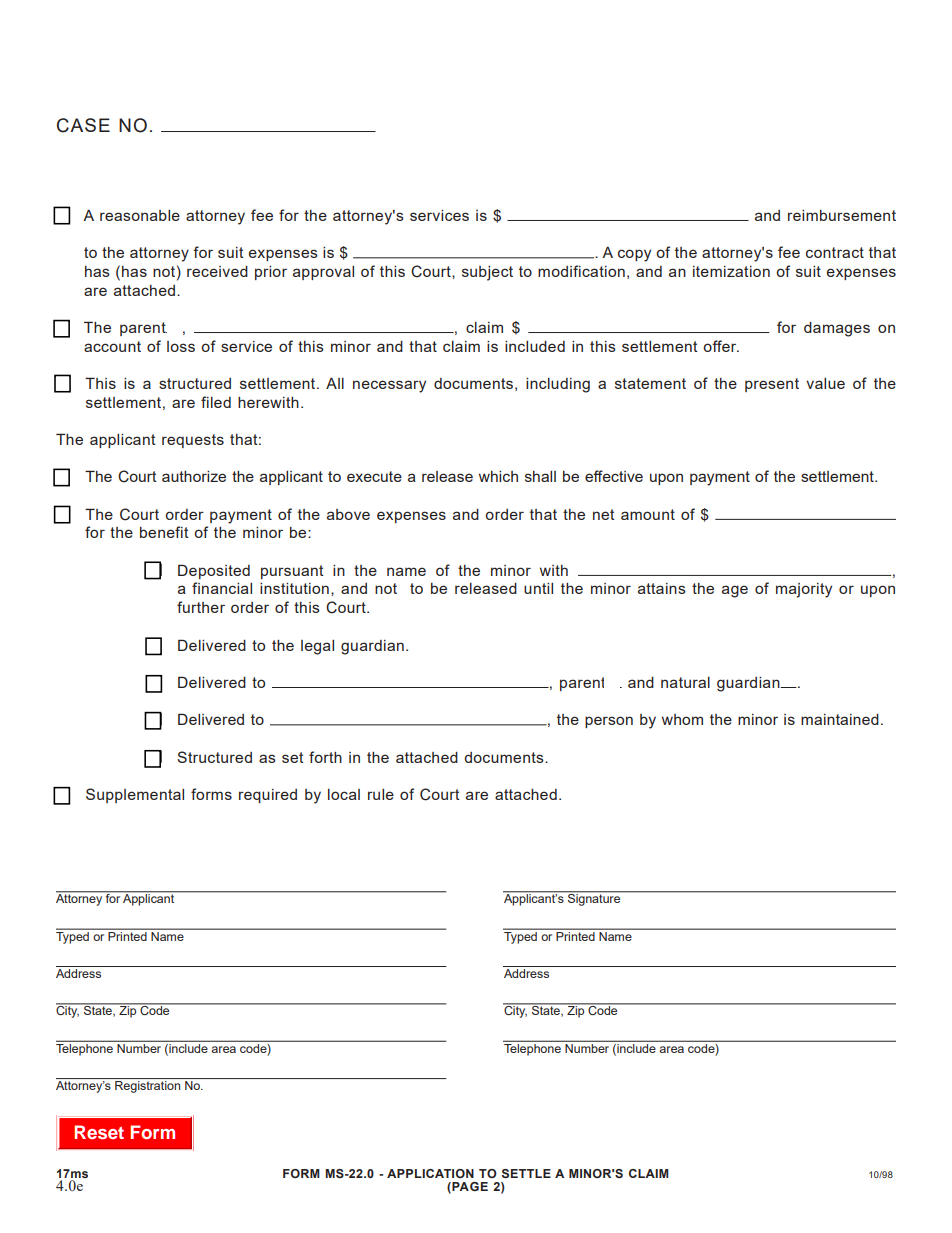 The height and width of the document is (1233, 952). Describe the element at coordinates (201, 607) in the document. I see `further` at that location.
